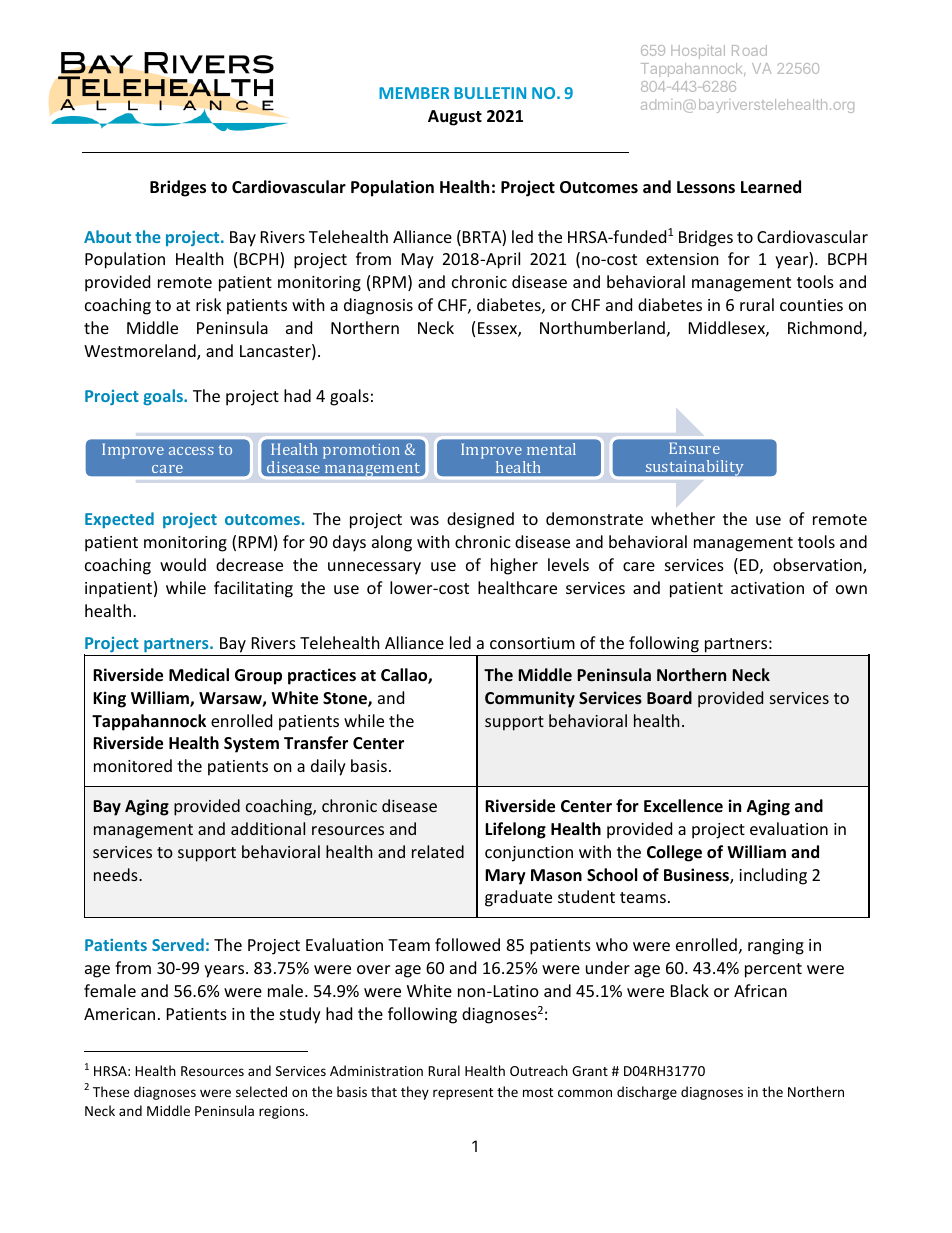 This screenshot has height=1233, width=952. Describe the element at coordinates (209, 304) in the screenshot. I see `risk` at that location.
